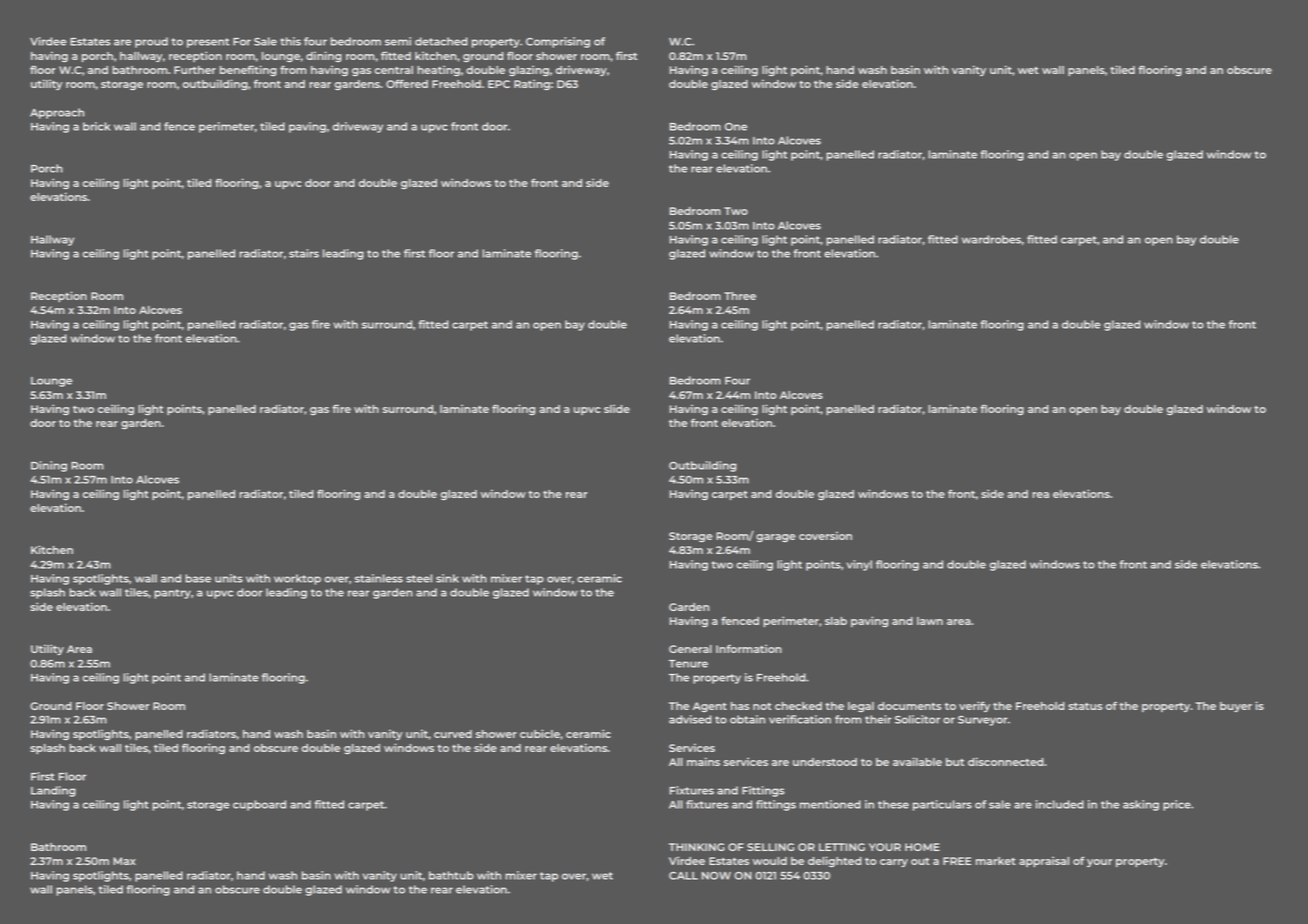 This screenshot has width=1308, height=924. What do you see at coordinates (690, 649) in the screenshot?
I see `General` at bounding box center [690, 649].
